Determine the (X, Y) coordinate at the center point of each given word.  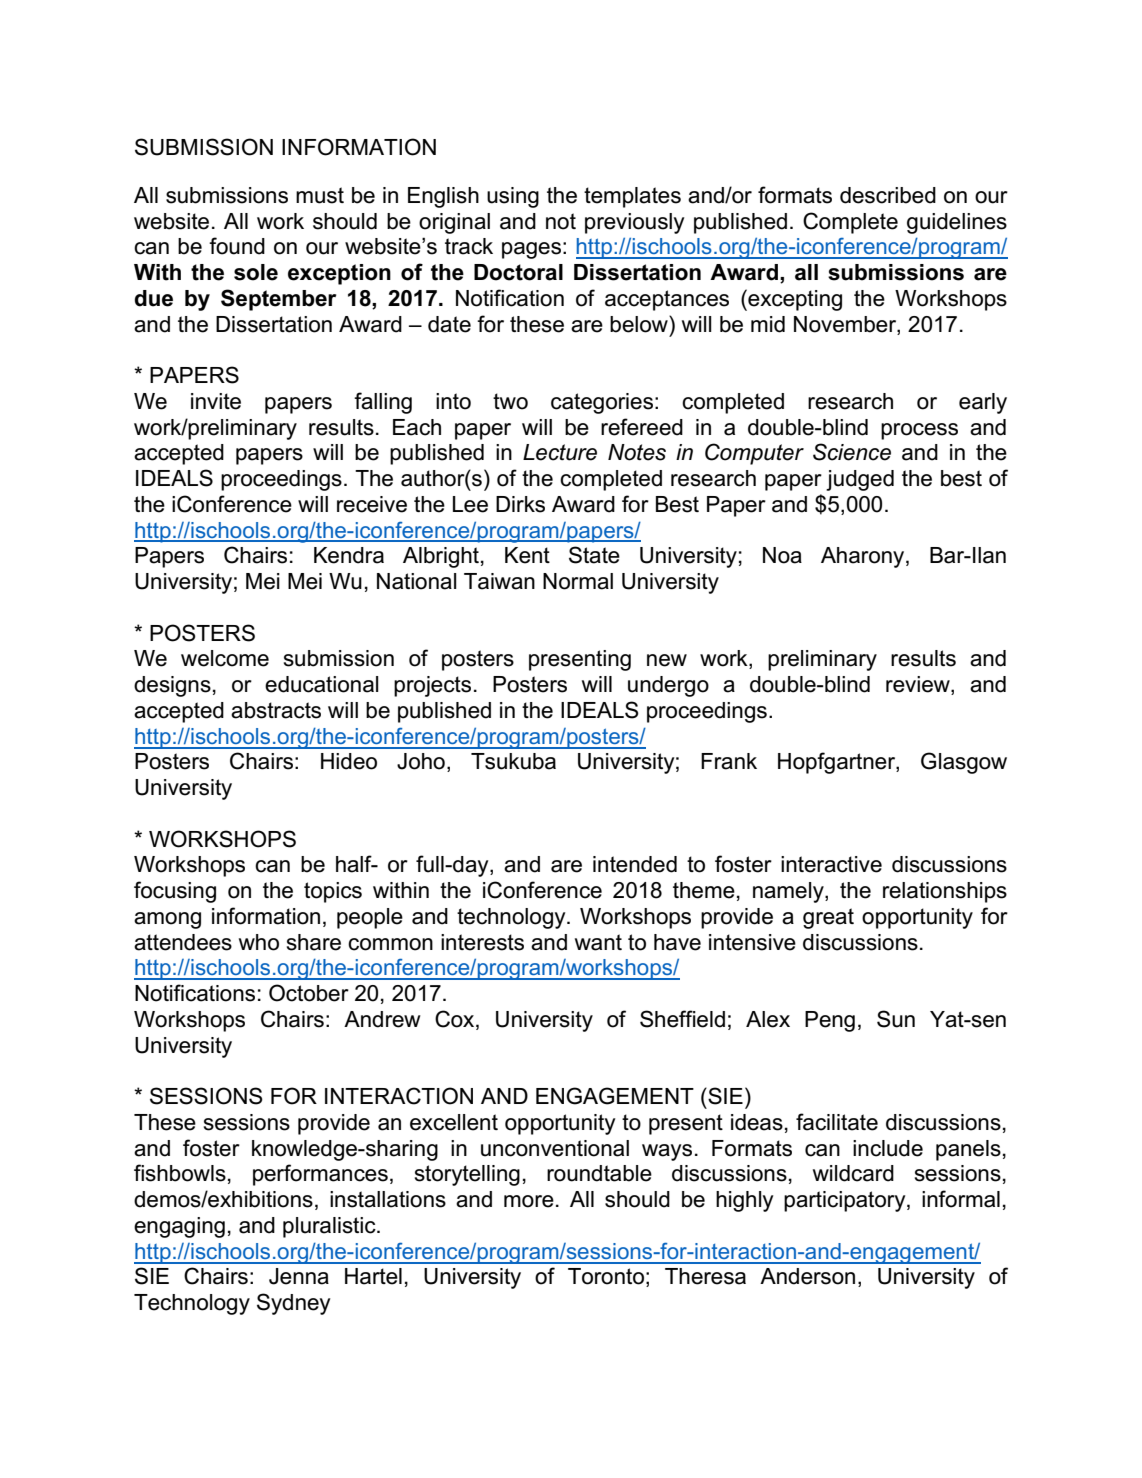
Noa (782, 555)
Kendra (349, 555)
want (598, 942)
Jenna (299, 1276)
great (828, 918)
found (237, 246)
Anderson (807, 1276)
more (529, 1201)
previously (634, 223)
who (259, 942)
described (888, 195)
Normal (578, 581)
